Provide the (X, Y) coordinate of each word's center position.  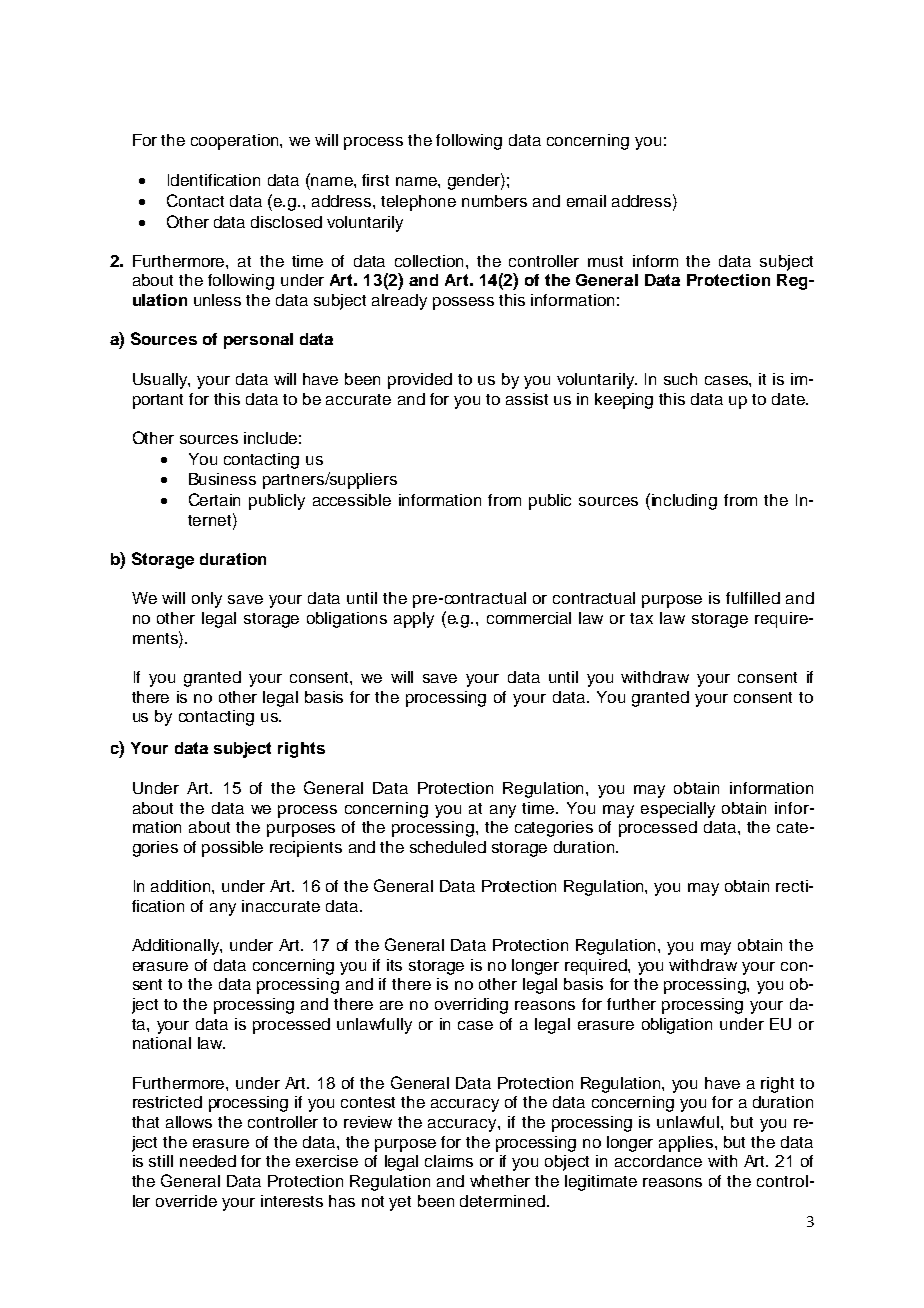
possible (232, 849)
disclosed (286, 222)
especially (678, 810)
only (207, 600)
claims (449, 1161)
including (683, 501)
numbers (494, 201)
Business (222, 479)
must (605, 261)
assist (527, 399)
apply (414, 620)
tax (641, 618)
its (394, 965)
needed (208, 1161)
